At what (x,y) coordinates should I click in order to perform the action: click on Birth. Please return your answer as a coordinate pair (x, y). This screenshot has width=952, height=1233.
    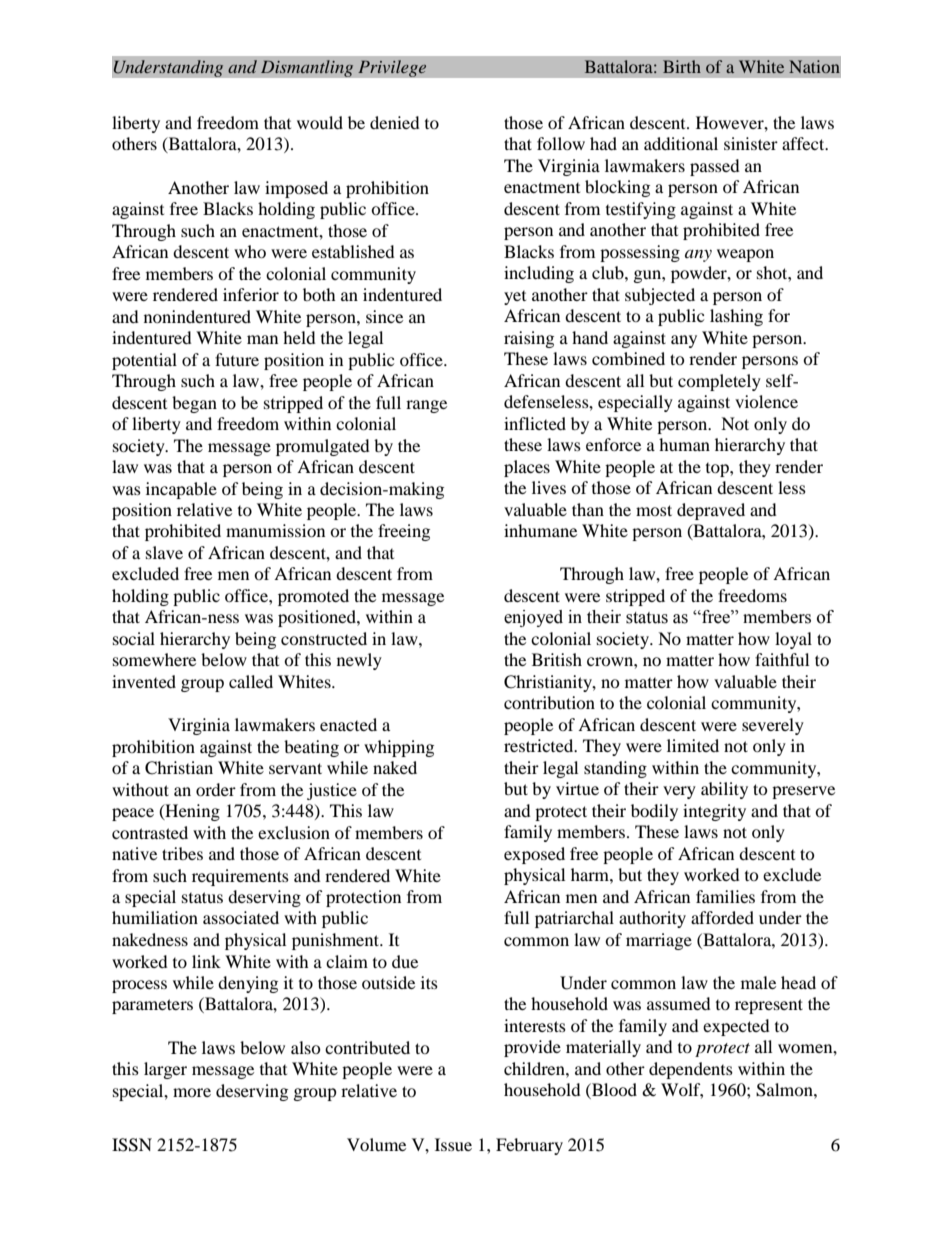
    Looking at the image, I should click on (682, 66).
